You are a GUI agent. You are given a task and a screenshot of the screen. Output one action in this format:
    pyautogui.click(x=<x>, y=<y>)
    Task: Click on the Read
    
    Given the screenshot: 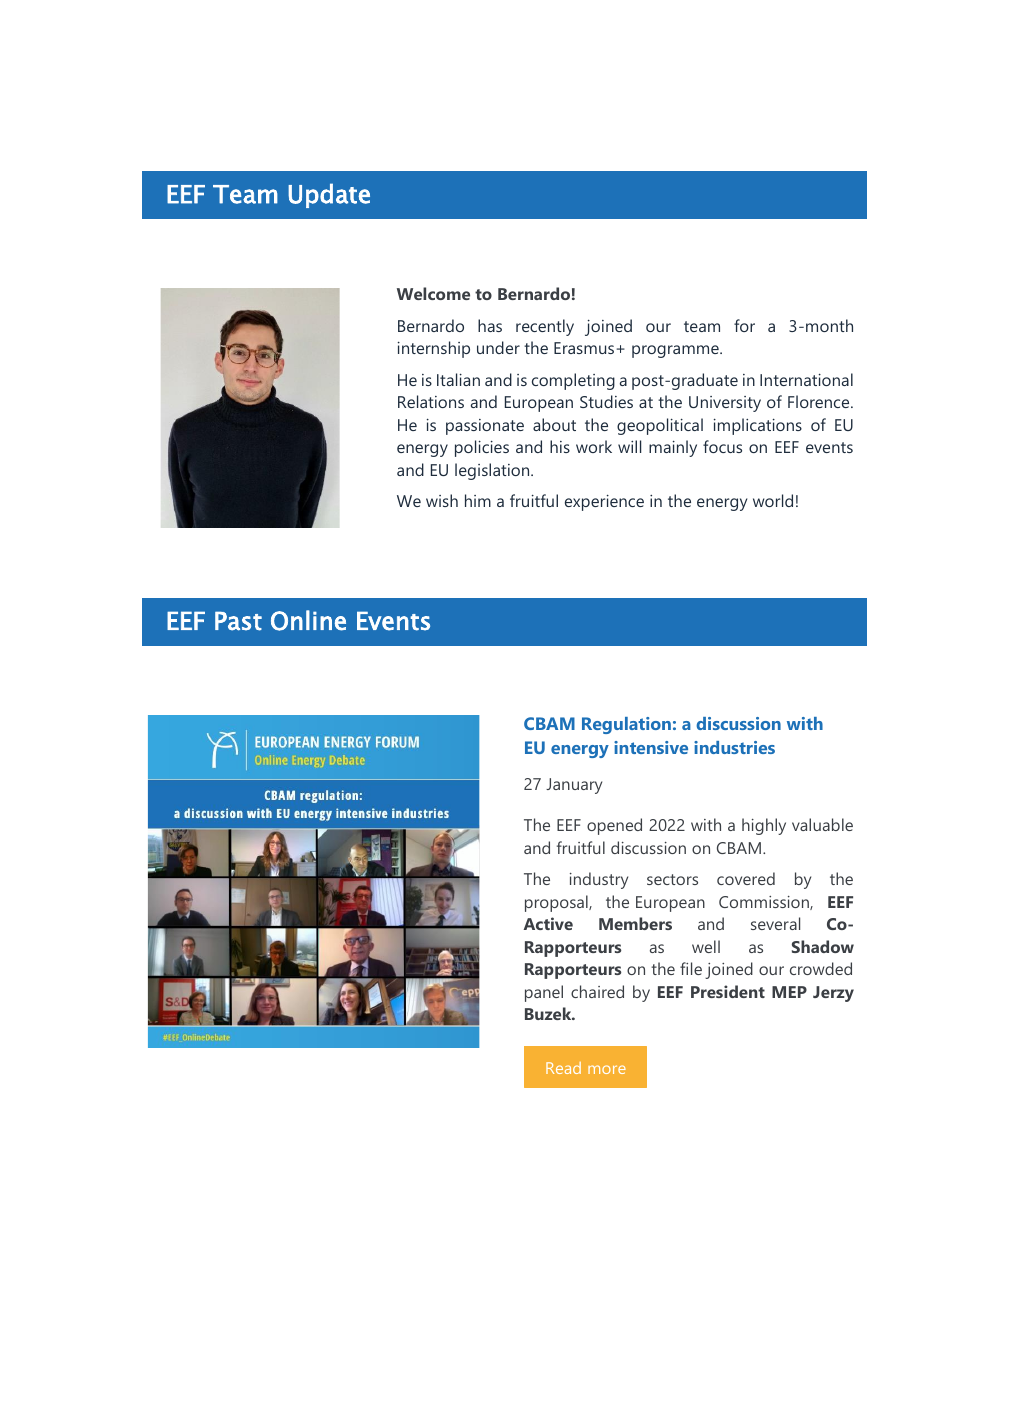 What is the action you would take?
    pyautogui.click(x=563, y=1068)
